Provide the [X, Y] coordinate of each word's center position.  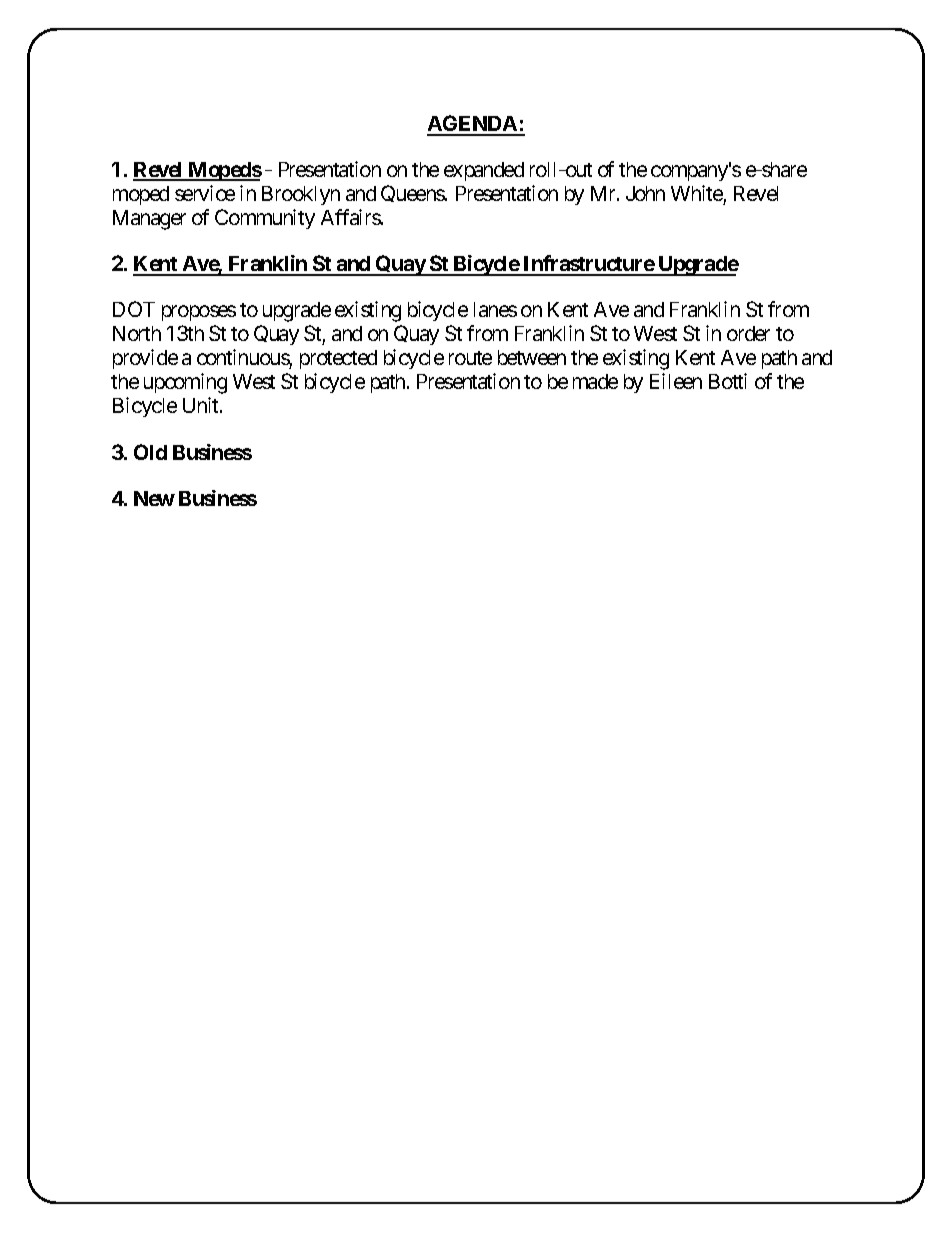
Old [150, 452]
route [470, 358]
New [154, 498]
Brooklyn [301, 195]
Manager [149, 220]
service [205, 193]
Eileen [676, 381]
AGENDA [473, 125]
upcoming [185, 383]
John [645, 193]
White [697, 193]
